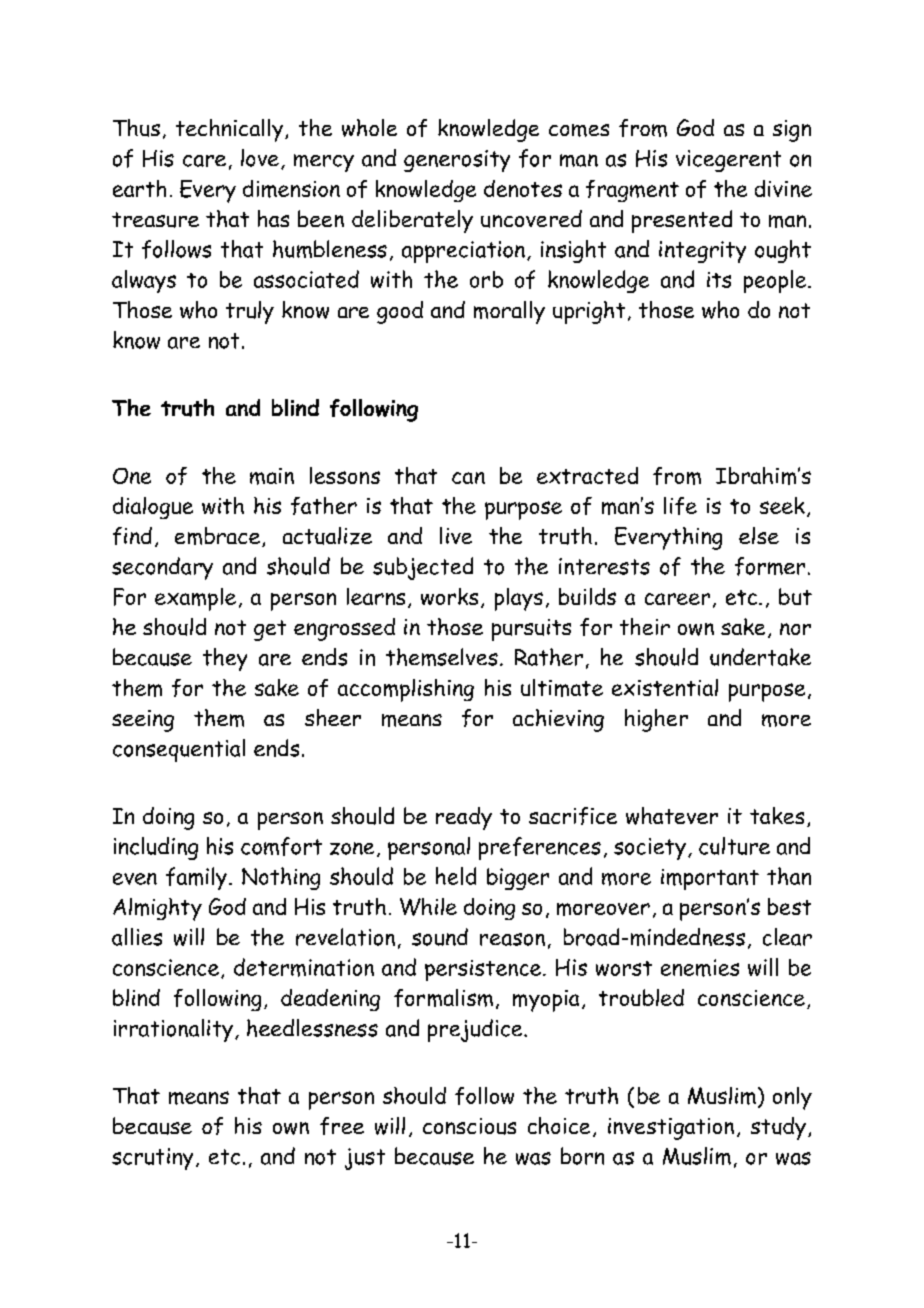 The height and width of the screenshot is (1308, 924). I want to click on live, so click(456, 535).
